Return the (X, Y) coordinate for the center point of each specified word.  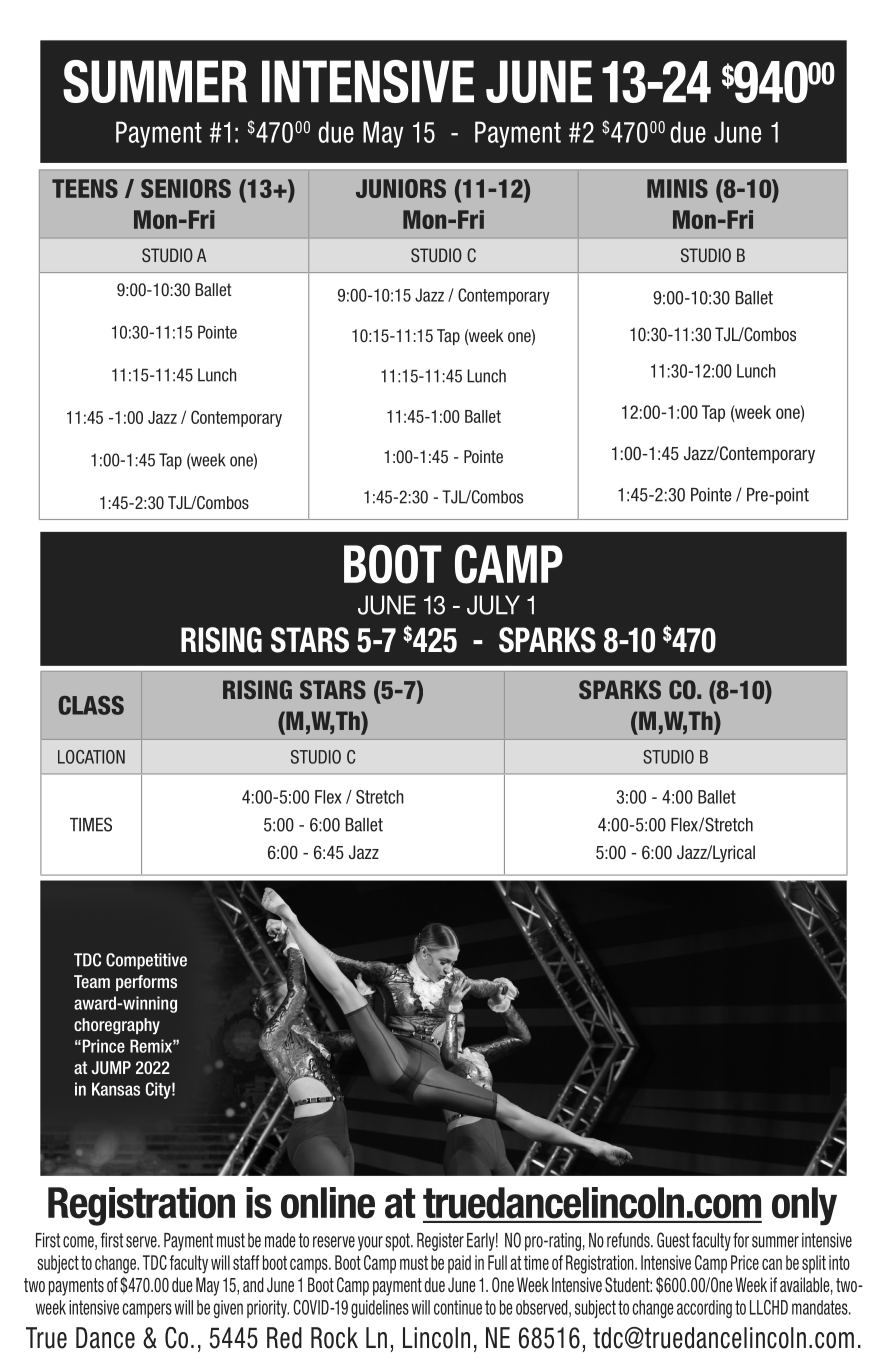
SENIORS (186, 188)
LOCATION (91, 757)
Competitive (146, 961)
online (328, 1203)
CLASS (91, 705)
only (804, 1206)
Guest (673, 1240)
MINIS (677, 188)
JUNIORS (401, 188)
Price (745, 1262)
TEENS (85, 188)
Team (92, 981)
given (228, 1309)
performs (146, 983)
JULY (493, 605)
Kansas (116, 1089)
